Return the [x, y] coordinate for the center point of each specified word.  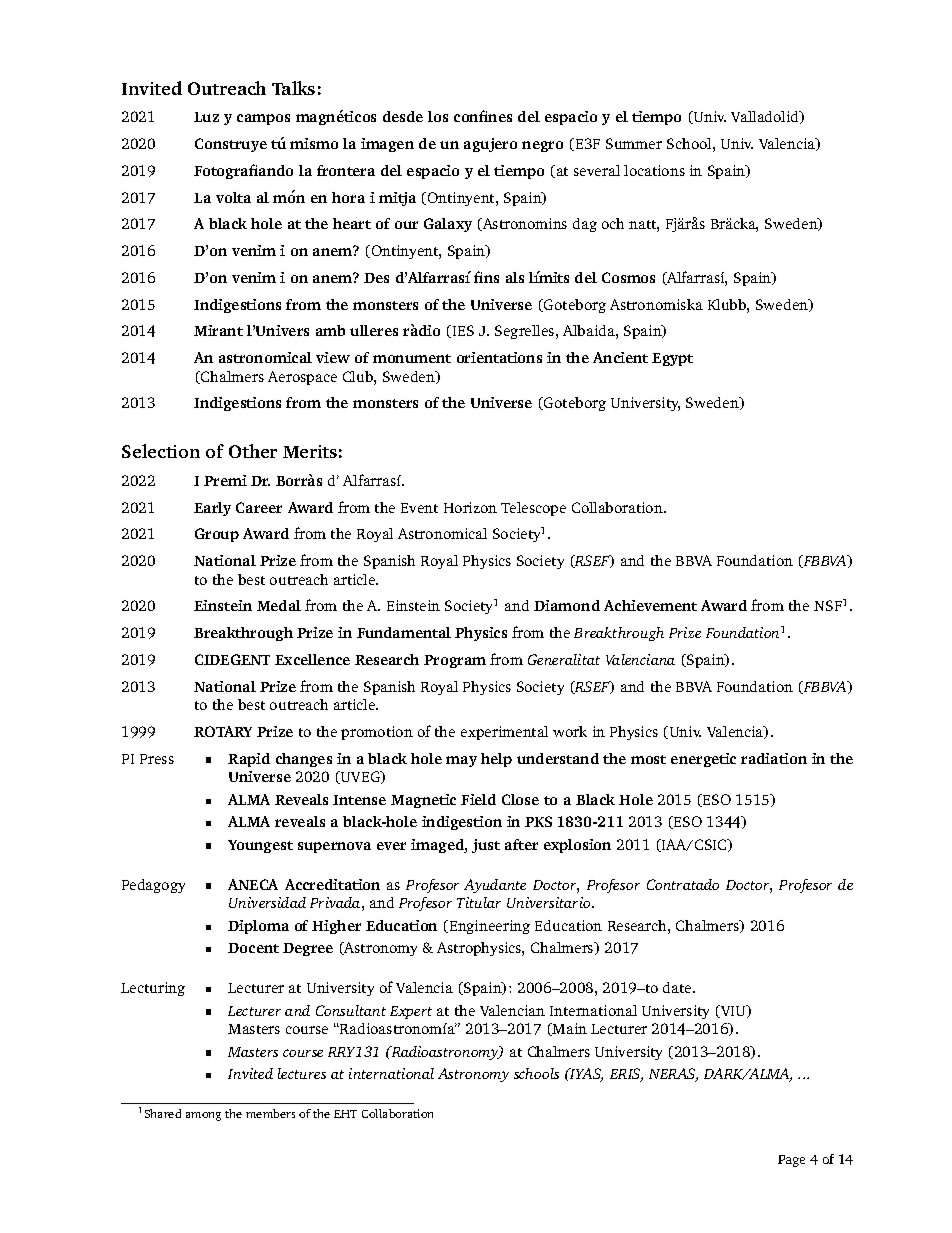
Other [253, 451]
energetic [703, 760]
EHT [345, 1114]
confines [483, 116]
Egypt [672, 359]
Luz [206, 117]
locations [654, 170]
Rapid [249, 760]
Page [791, 1161]
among [203, 1116]
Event [419, 508]
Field [478, 799]
